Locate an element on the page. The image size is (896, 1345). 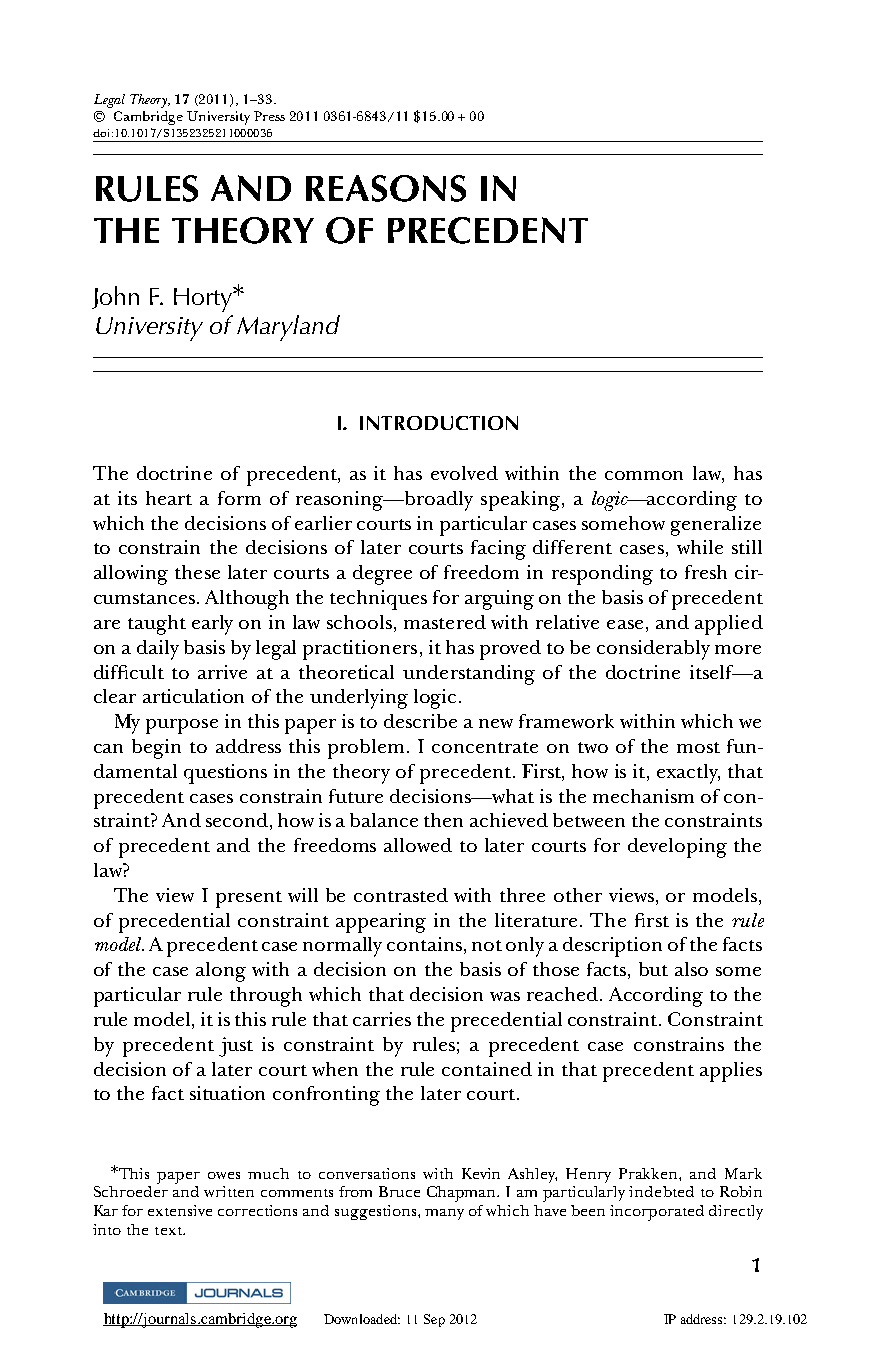
Sep is located at coordinates (434, 1320).
